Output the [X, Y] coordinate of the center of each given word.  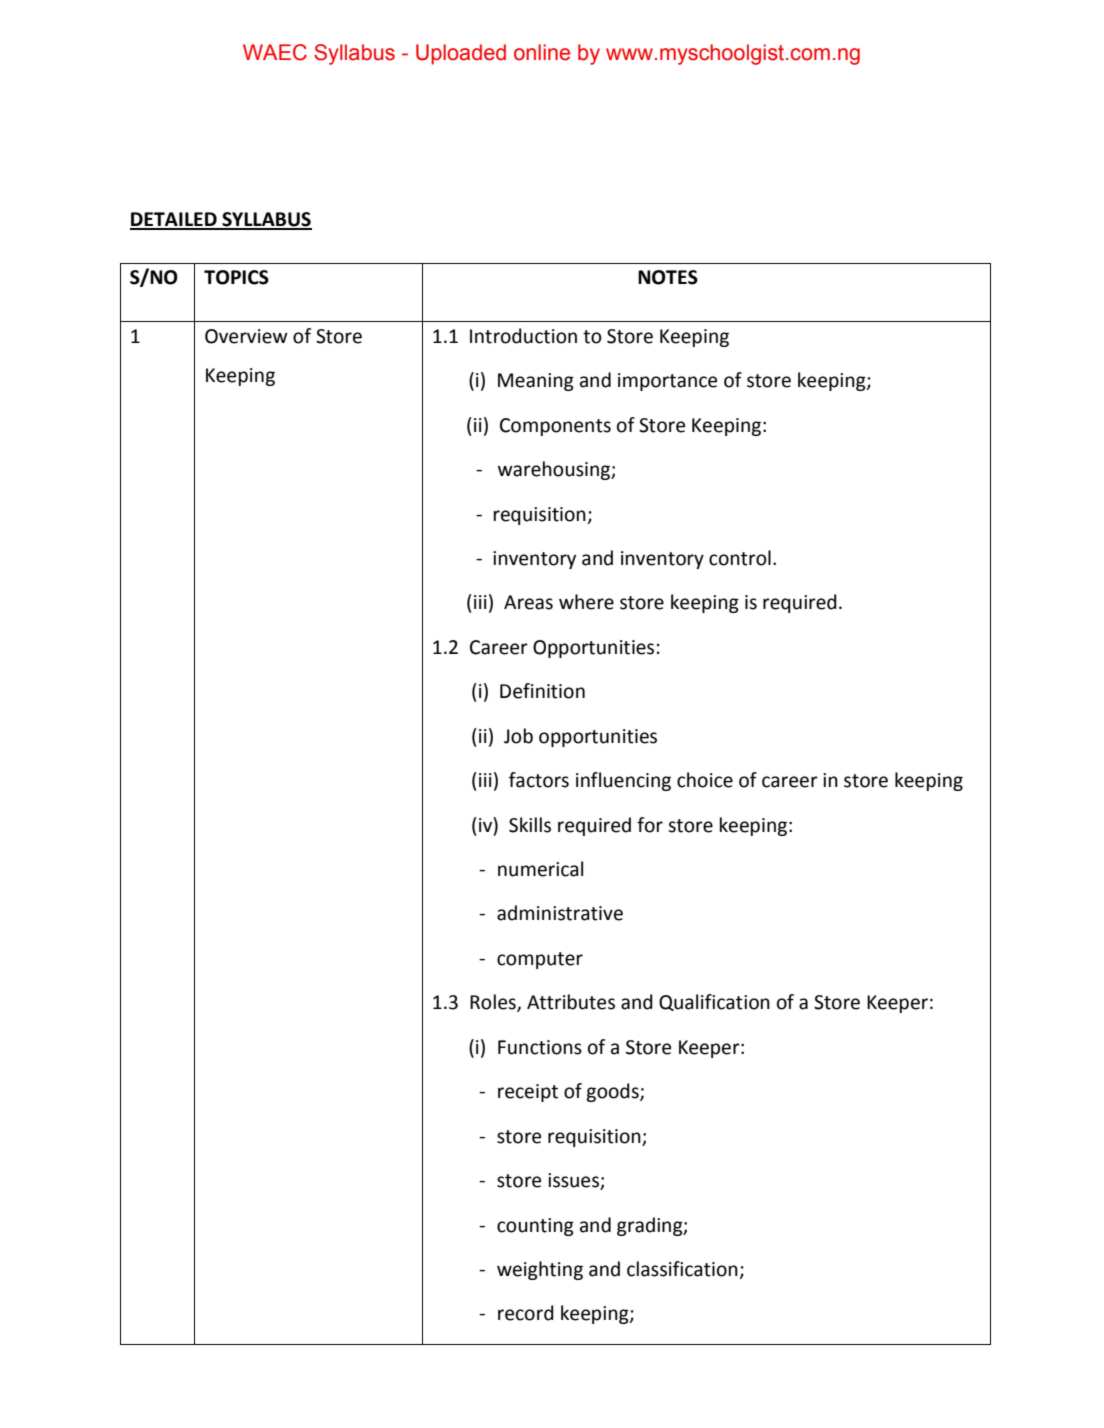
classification [683, 1270]
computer [540, 960]
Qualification [714, 1002]
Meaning [536, 382]
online [542, 52]
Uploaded [461, 54]
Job [518, 736]
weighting [540, 1270]
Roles [494, 1003]
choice [705, 780]
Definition [542, 691]
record [526, 1313]
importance [667, 382]
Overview [246, 336]
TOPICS [236, 277]
